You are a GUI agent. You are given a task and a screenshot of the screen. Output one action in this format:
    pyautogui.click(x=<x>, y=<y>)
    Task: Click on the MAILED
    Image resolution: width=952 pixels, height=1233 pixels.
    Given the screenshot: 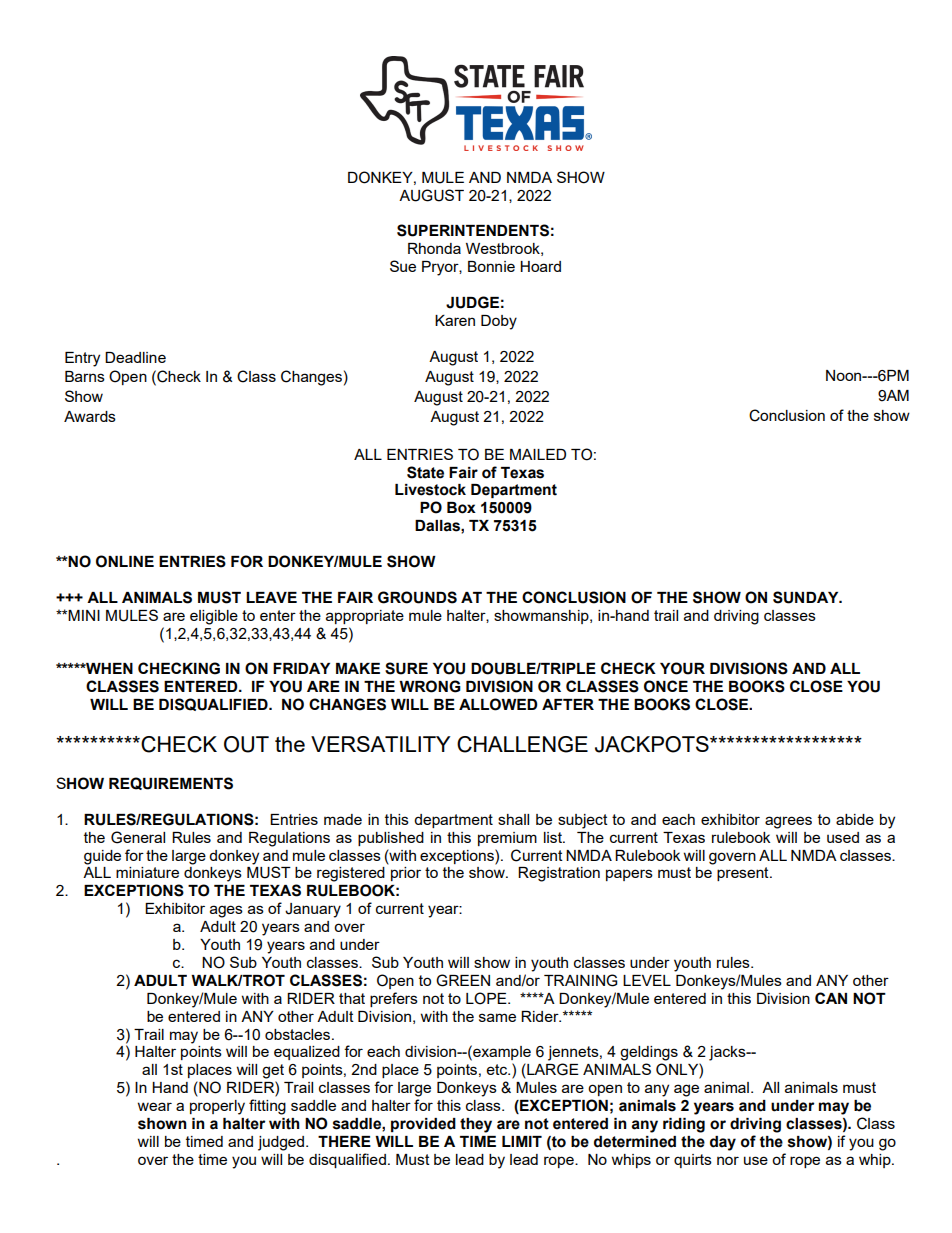 What is the action you would take?
    pyautogui.click(x=538, y=454)
